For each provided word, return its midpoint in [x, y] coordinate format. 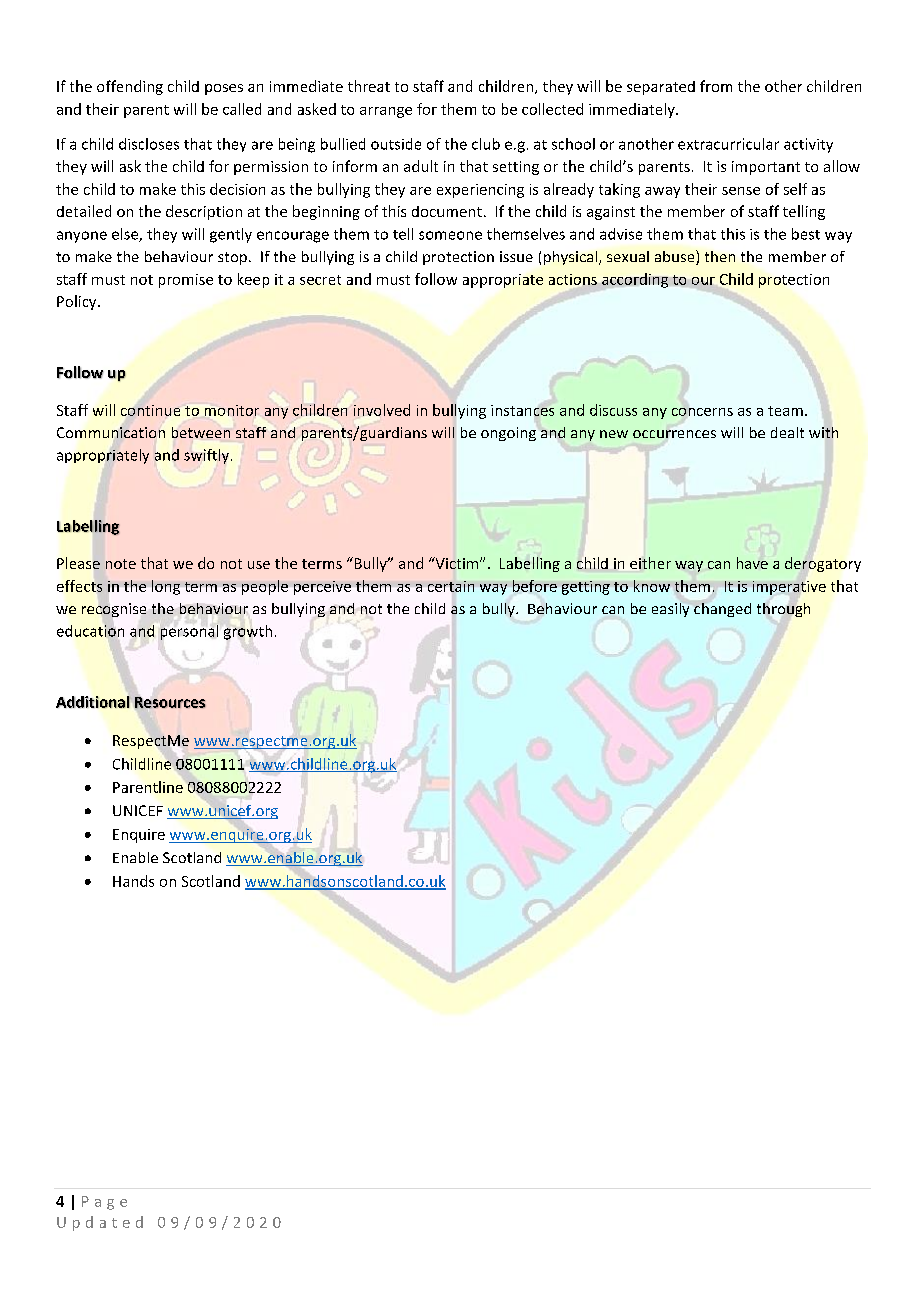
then [720, 256]
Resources [170, 702]
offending [130, 87]
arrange [386, 112]
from [716, 86]
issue [516, 256]
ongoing [508, 434]
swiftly [206, 456]
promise [186, 281]
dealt [787, 432]
